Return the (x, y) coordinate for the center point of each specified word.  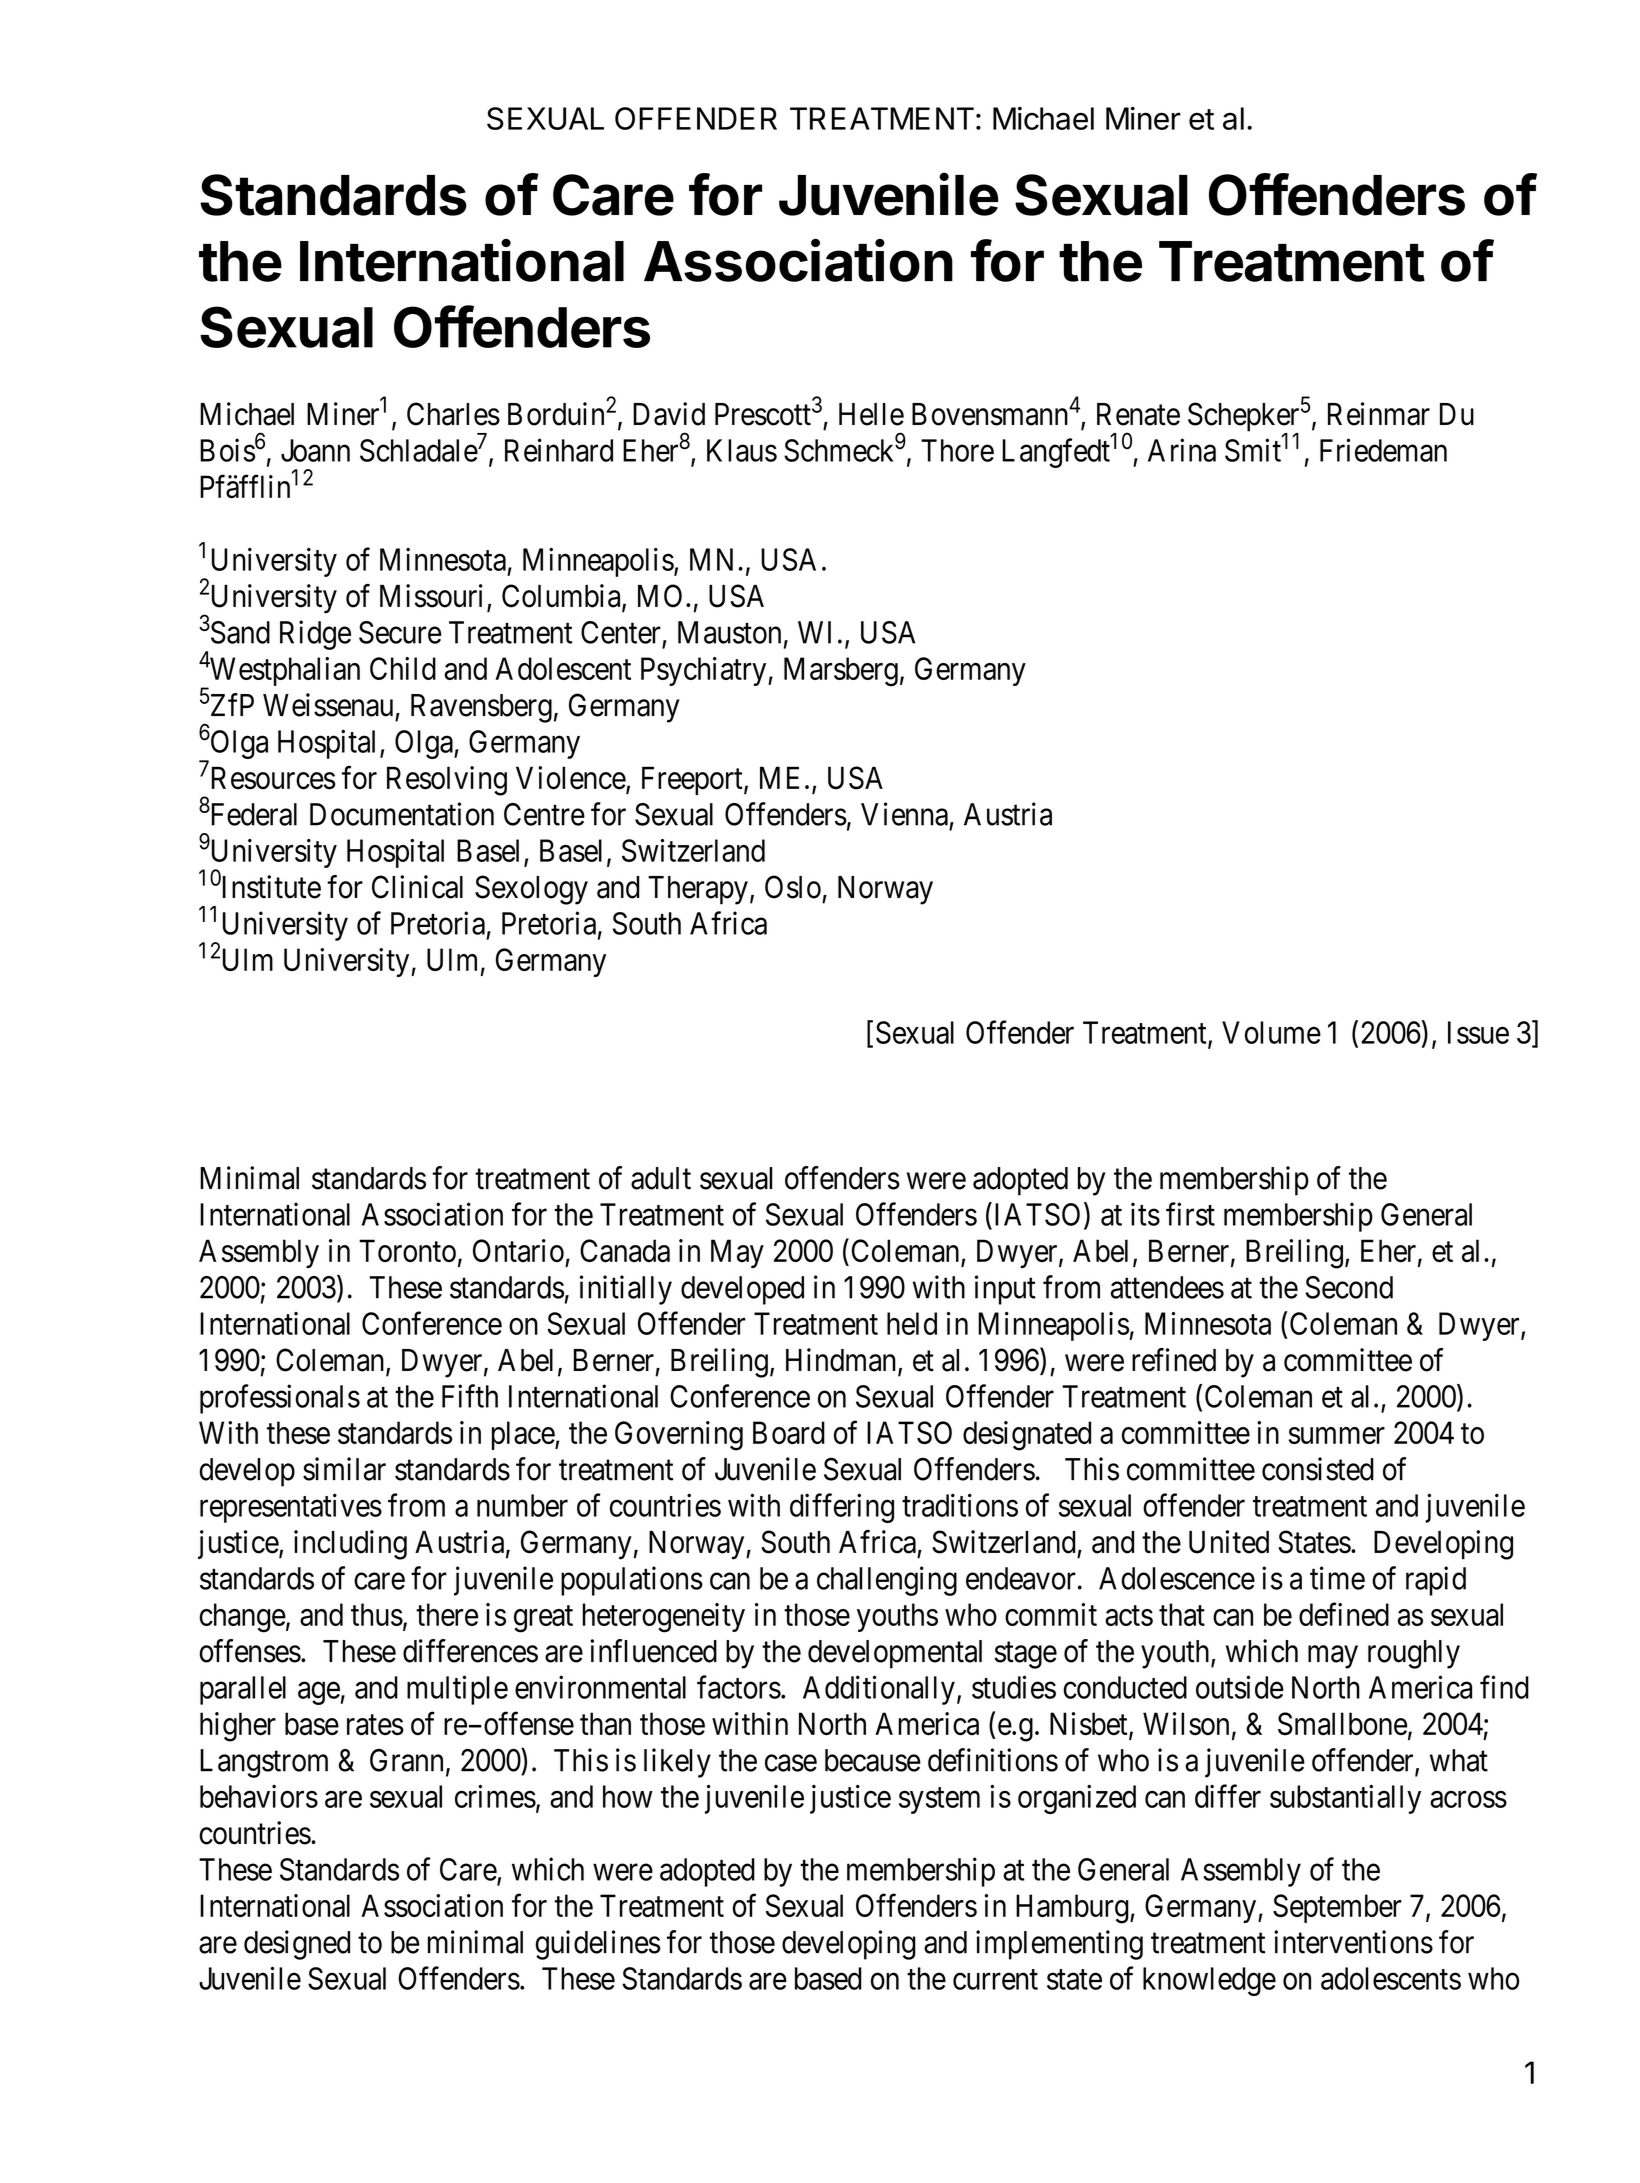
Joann (315, 450)
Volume (1271, 1032)
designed (297, 1945)
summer (1337, 1435)
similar (344, 1469)
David (669, 414)
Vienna (904, 814)
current (995, 1979)
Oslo (793, 887)
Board (789, 1432)
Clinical (417, 887)
